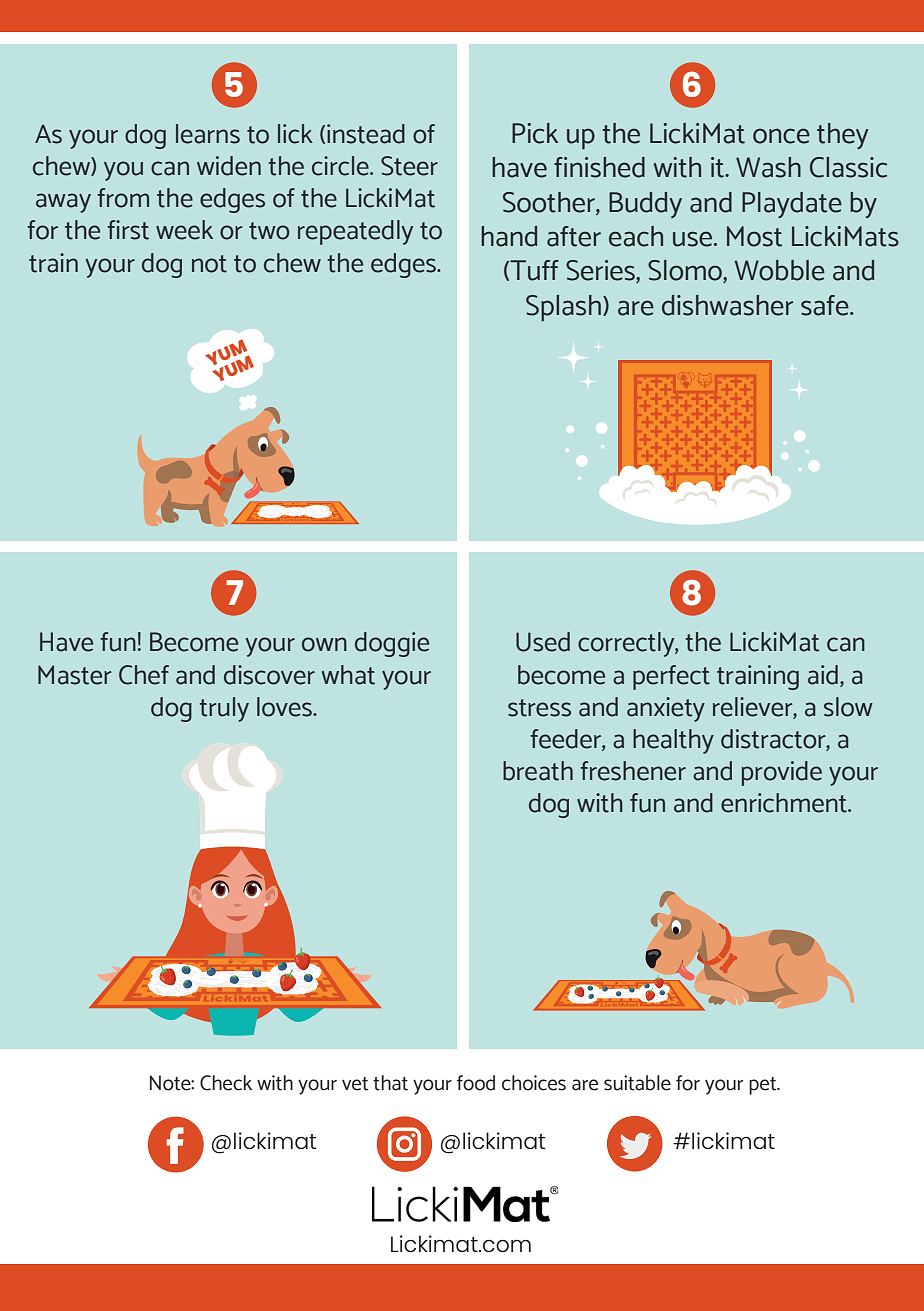 The width and height of the screenshot is (924, 1311). I want to click on Splash, so click(563, 308).
